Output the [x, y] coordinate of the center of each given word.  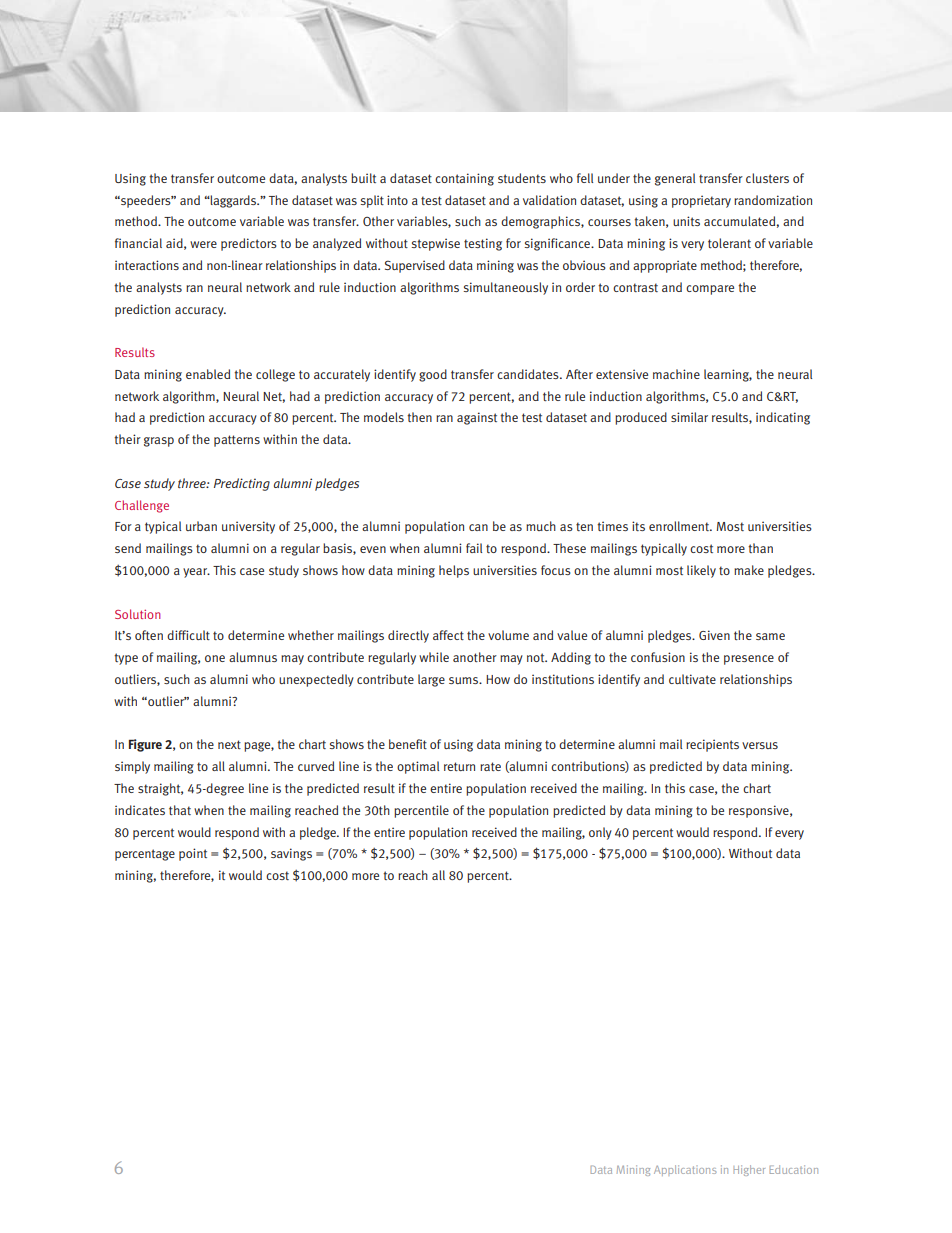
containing [464, 179]
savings [291, 854]
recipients [712, 745]
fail [474, 548]
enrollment [680, 526]
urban [201, 526]
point [193, 854]
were [203, 244]
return [459, 766]
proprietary [701, 201]
